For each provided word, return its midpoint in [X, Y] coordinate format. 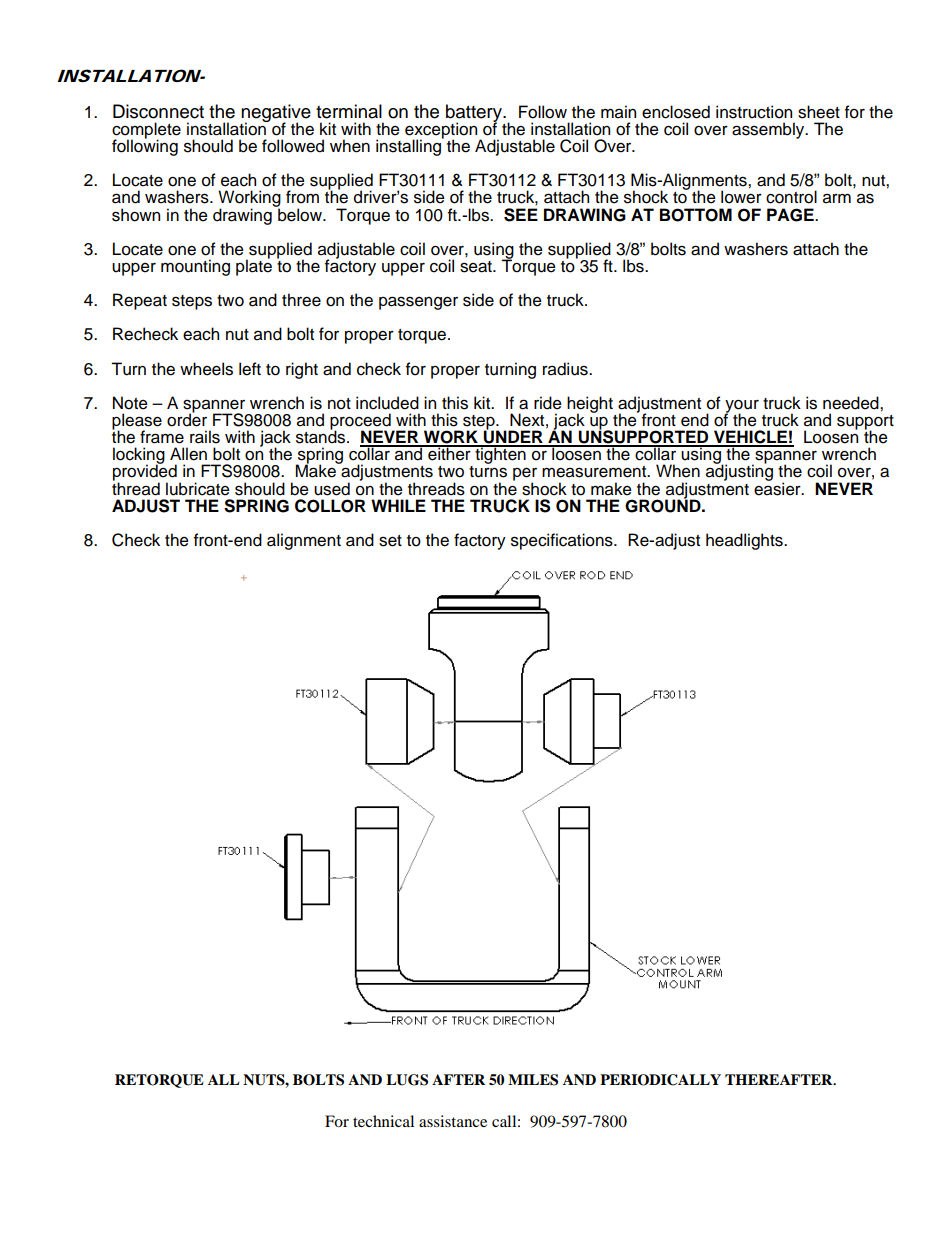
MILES [533, 1080]
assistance [453, 1121]
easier [778, 488]
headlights [745, 541]
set [390, 541]
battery [475, 114]
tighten [500, 454]
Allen [188, 454]
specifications [563, 541]
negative [276, 114]
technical [383, 1121]
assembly [769, 130]
